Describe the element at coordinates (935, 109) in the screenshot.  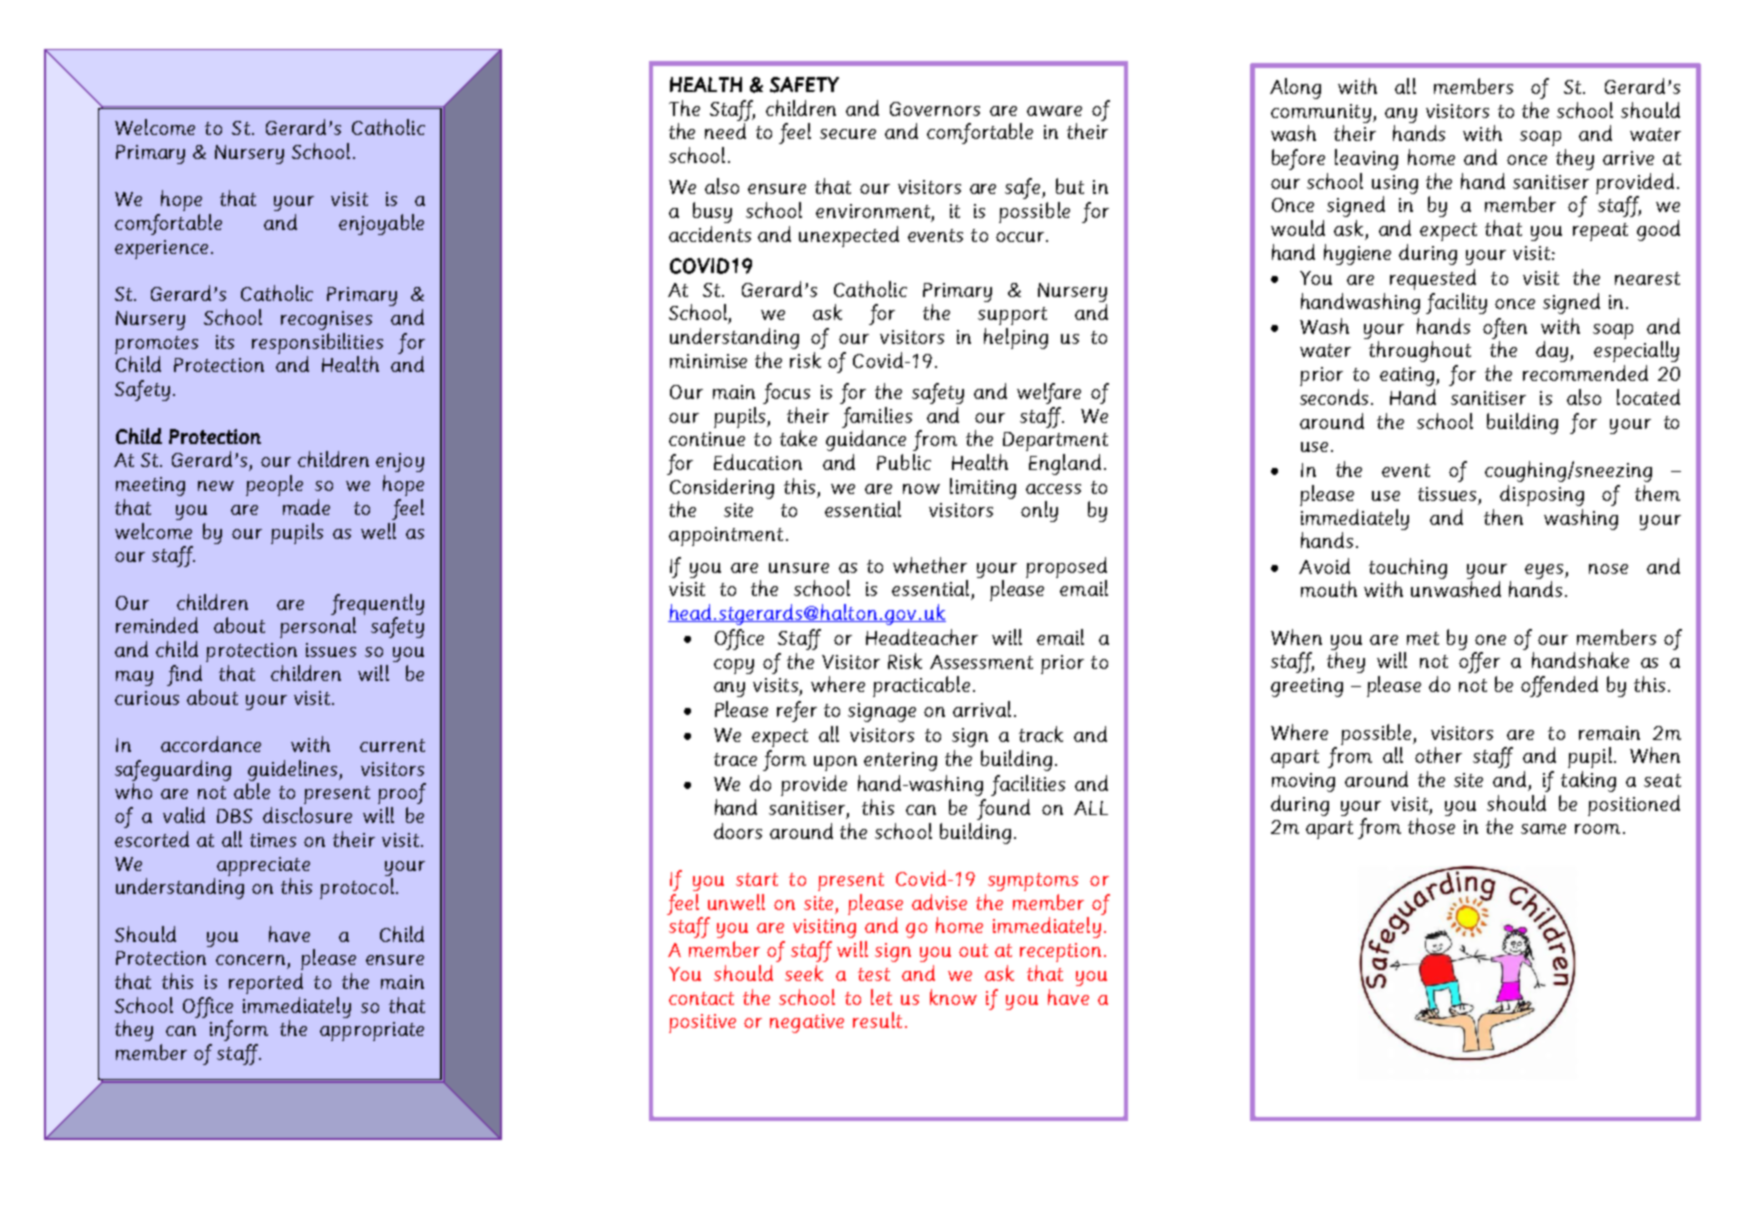
I see `Governors` at that location.
